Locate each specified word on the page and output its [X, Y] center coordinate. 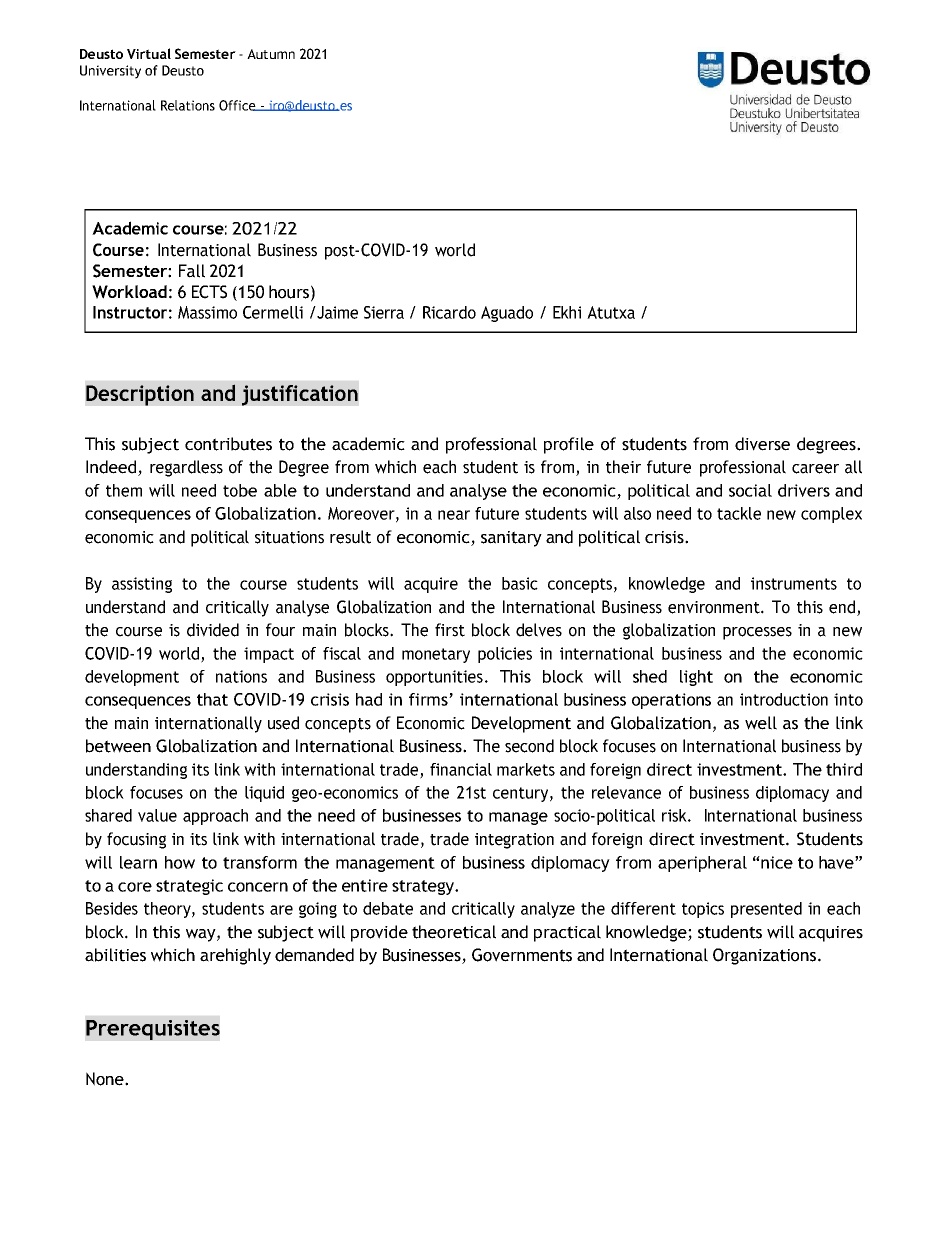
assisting [142, 585]
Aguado [507, 314]
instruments [794, 583]
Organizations [766, 956]
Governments [522, 955]
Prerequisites [153, 1030]
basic [520, 583]
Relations [188, 105]
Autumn [271, 54]
